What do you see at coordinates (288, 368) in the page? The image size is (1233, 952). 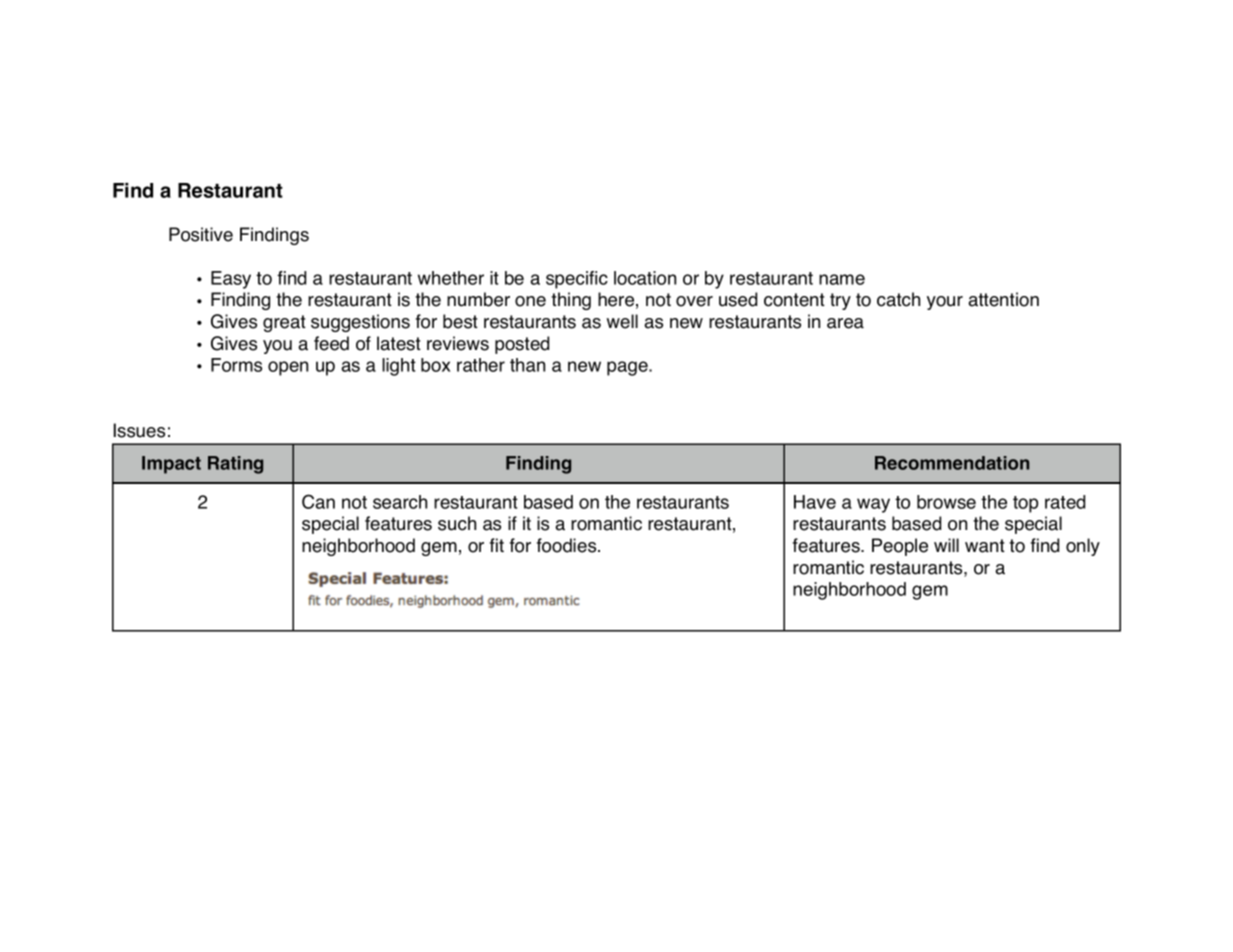 I see `open` at bounding box center [288, 368].
